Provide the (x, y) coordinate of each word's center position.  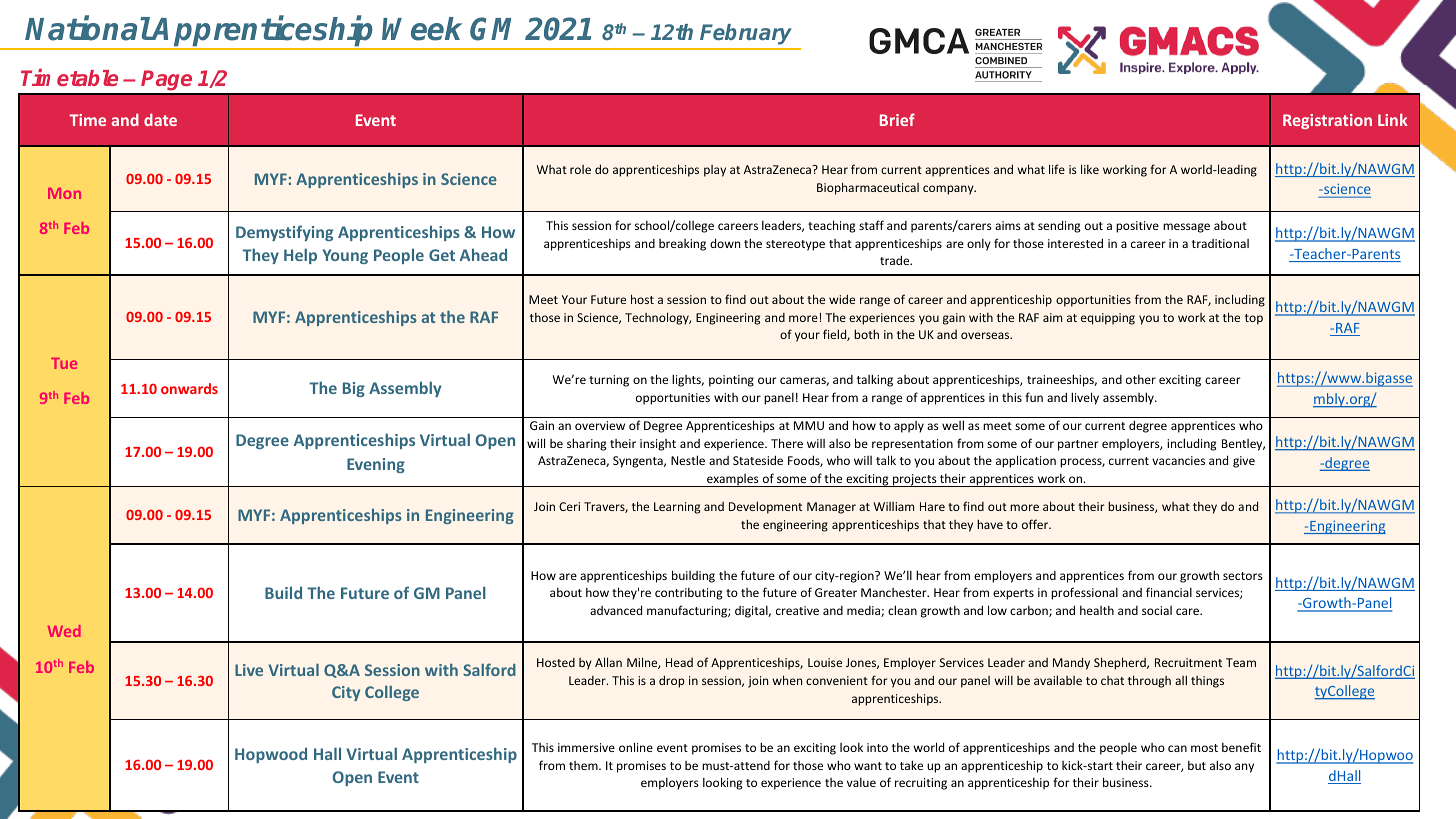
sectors (1243, 576)
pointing (731, 381)
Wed (64, 631)
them (584, 765)
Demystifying (284, 233)
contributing (688, 594)
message (1186, 228)
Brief (897, 119)
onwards (189, 388)
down (725, 243)
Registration (1327, 121)
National (88, 28)
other (1141, 379)
